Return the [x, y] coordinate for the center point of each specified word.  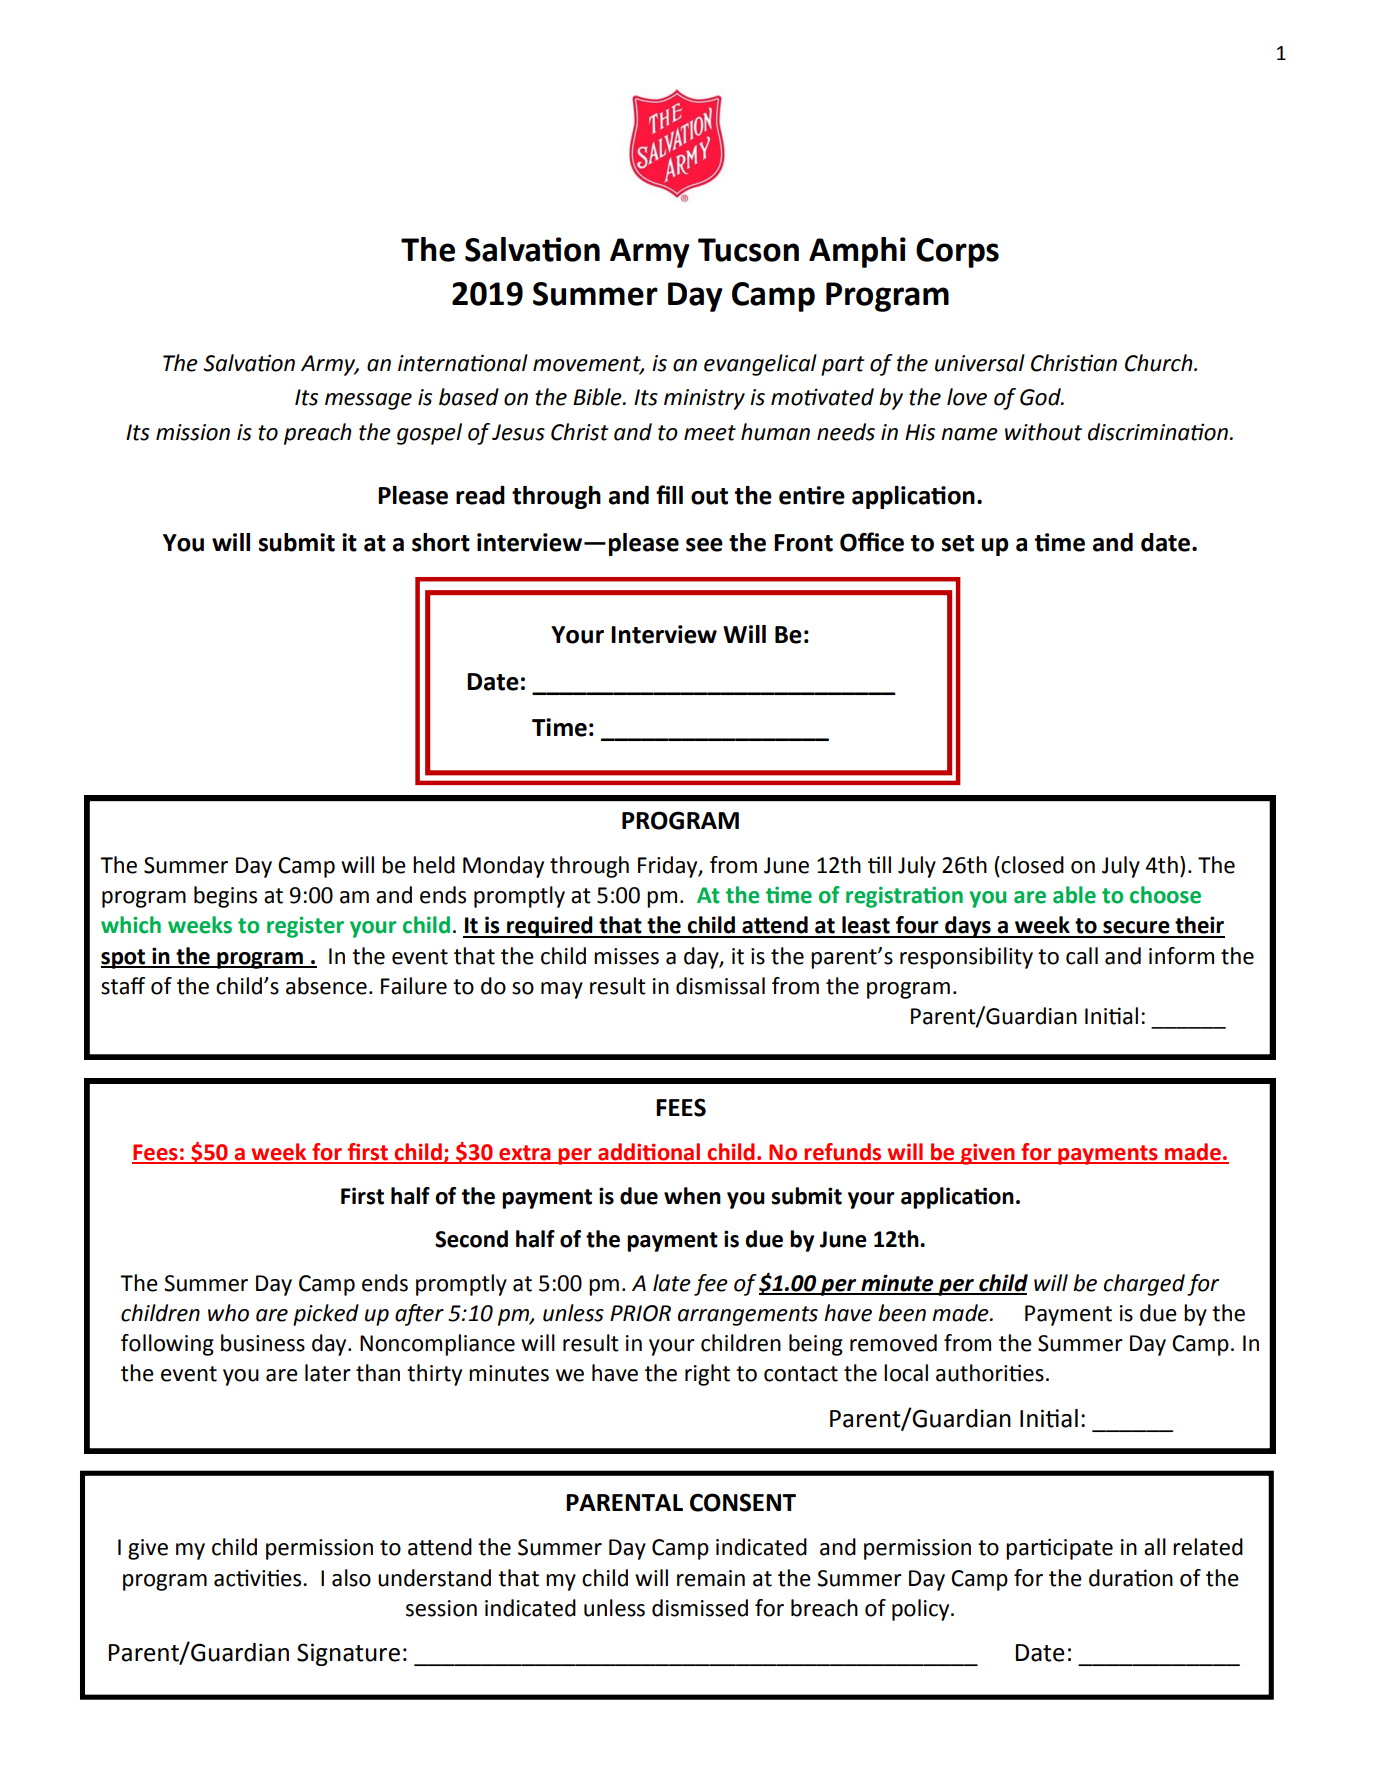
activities [259, 1578]
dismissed [700, 1608]
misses [626, 956]
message [368, 401]
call [1082, 956]
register [305, 927]
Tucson [748, 250]
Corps [957, 253]
